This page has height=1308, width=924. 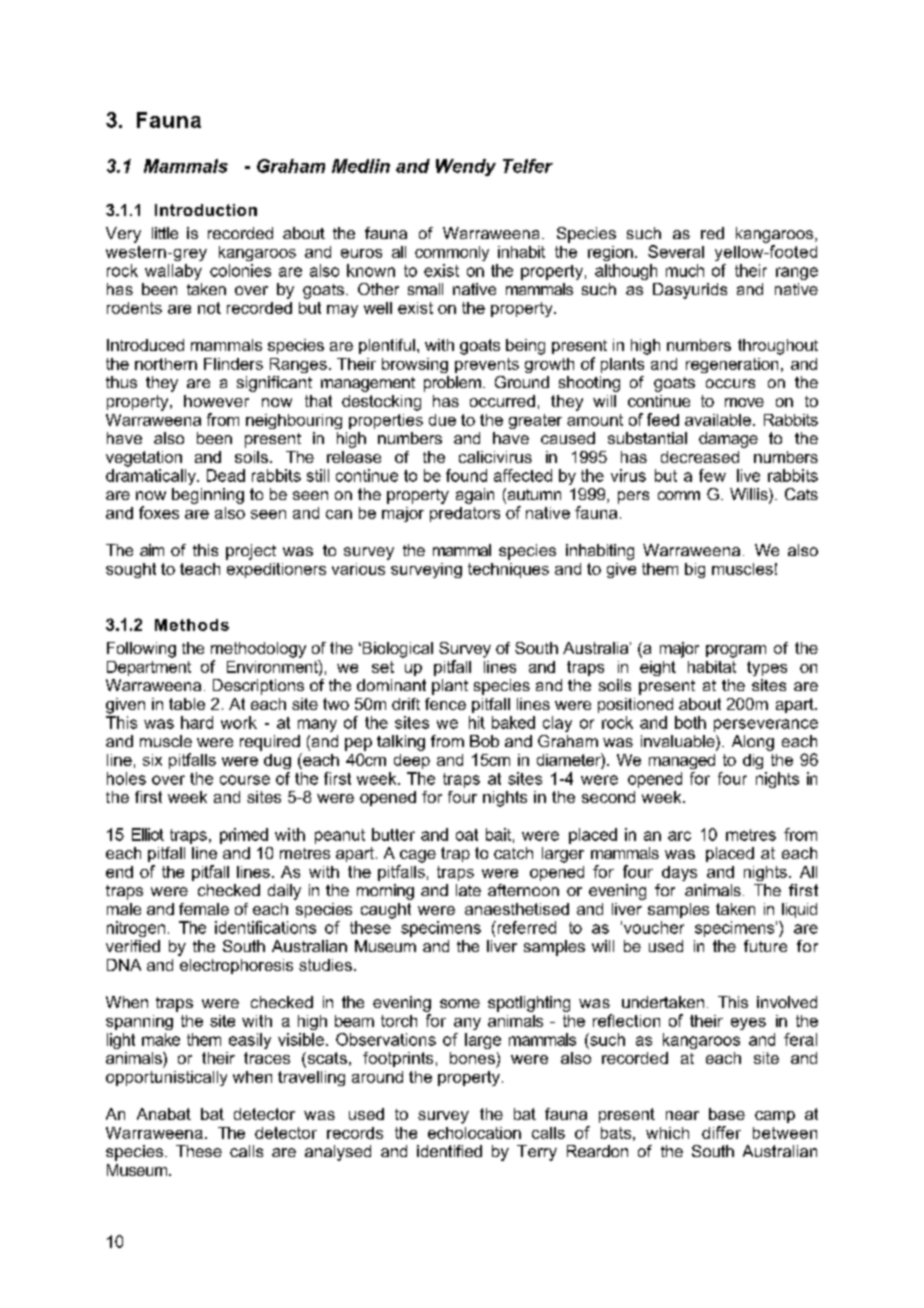 What do you see at coordinates (676, 251) in the page?
I see `Several` at bounding box center [676, 251].
